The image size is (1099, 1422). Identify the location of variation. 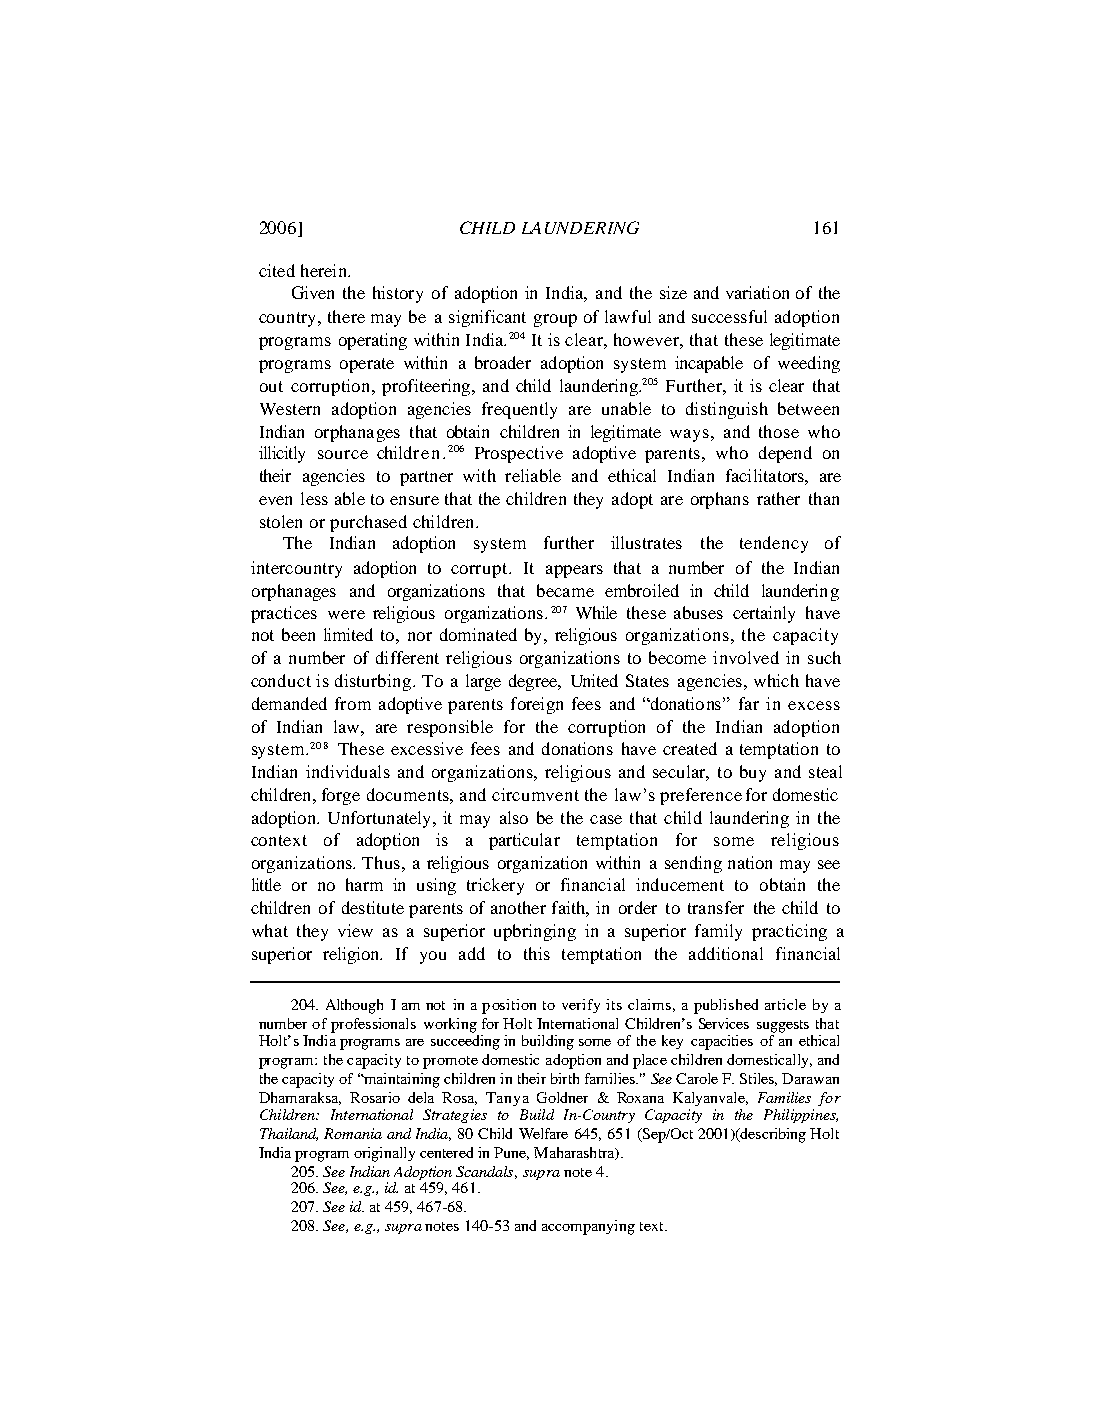
(757, 292).
